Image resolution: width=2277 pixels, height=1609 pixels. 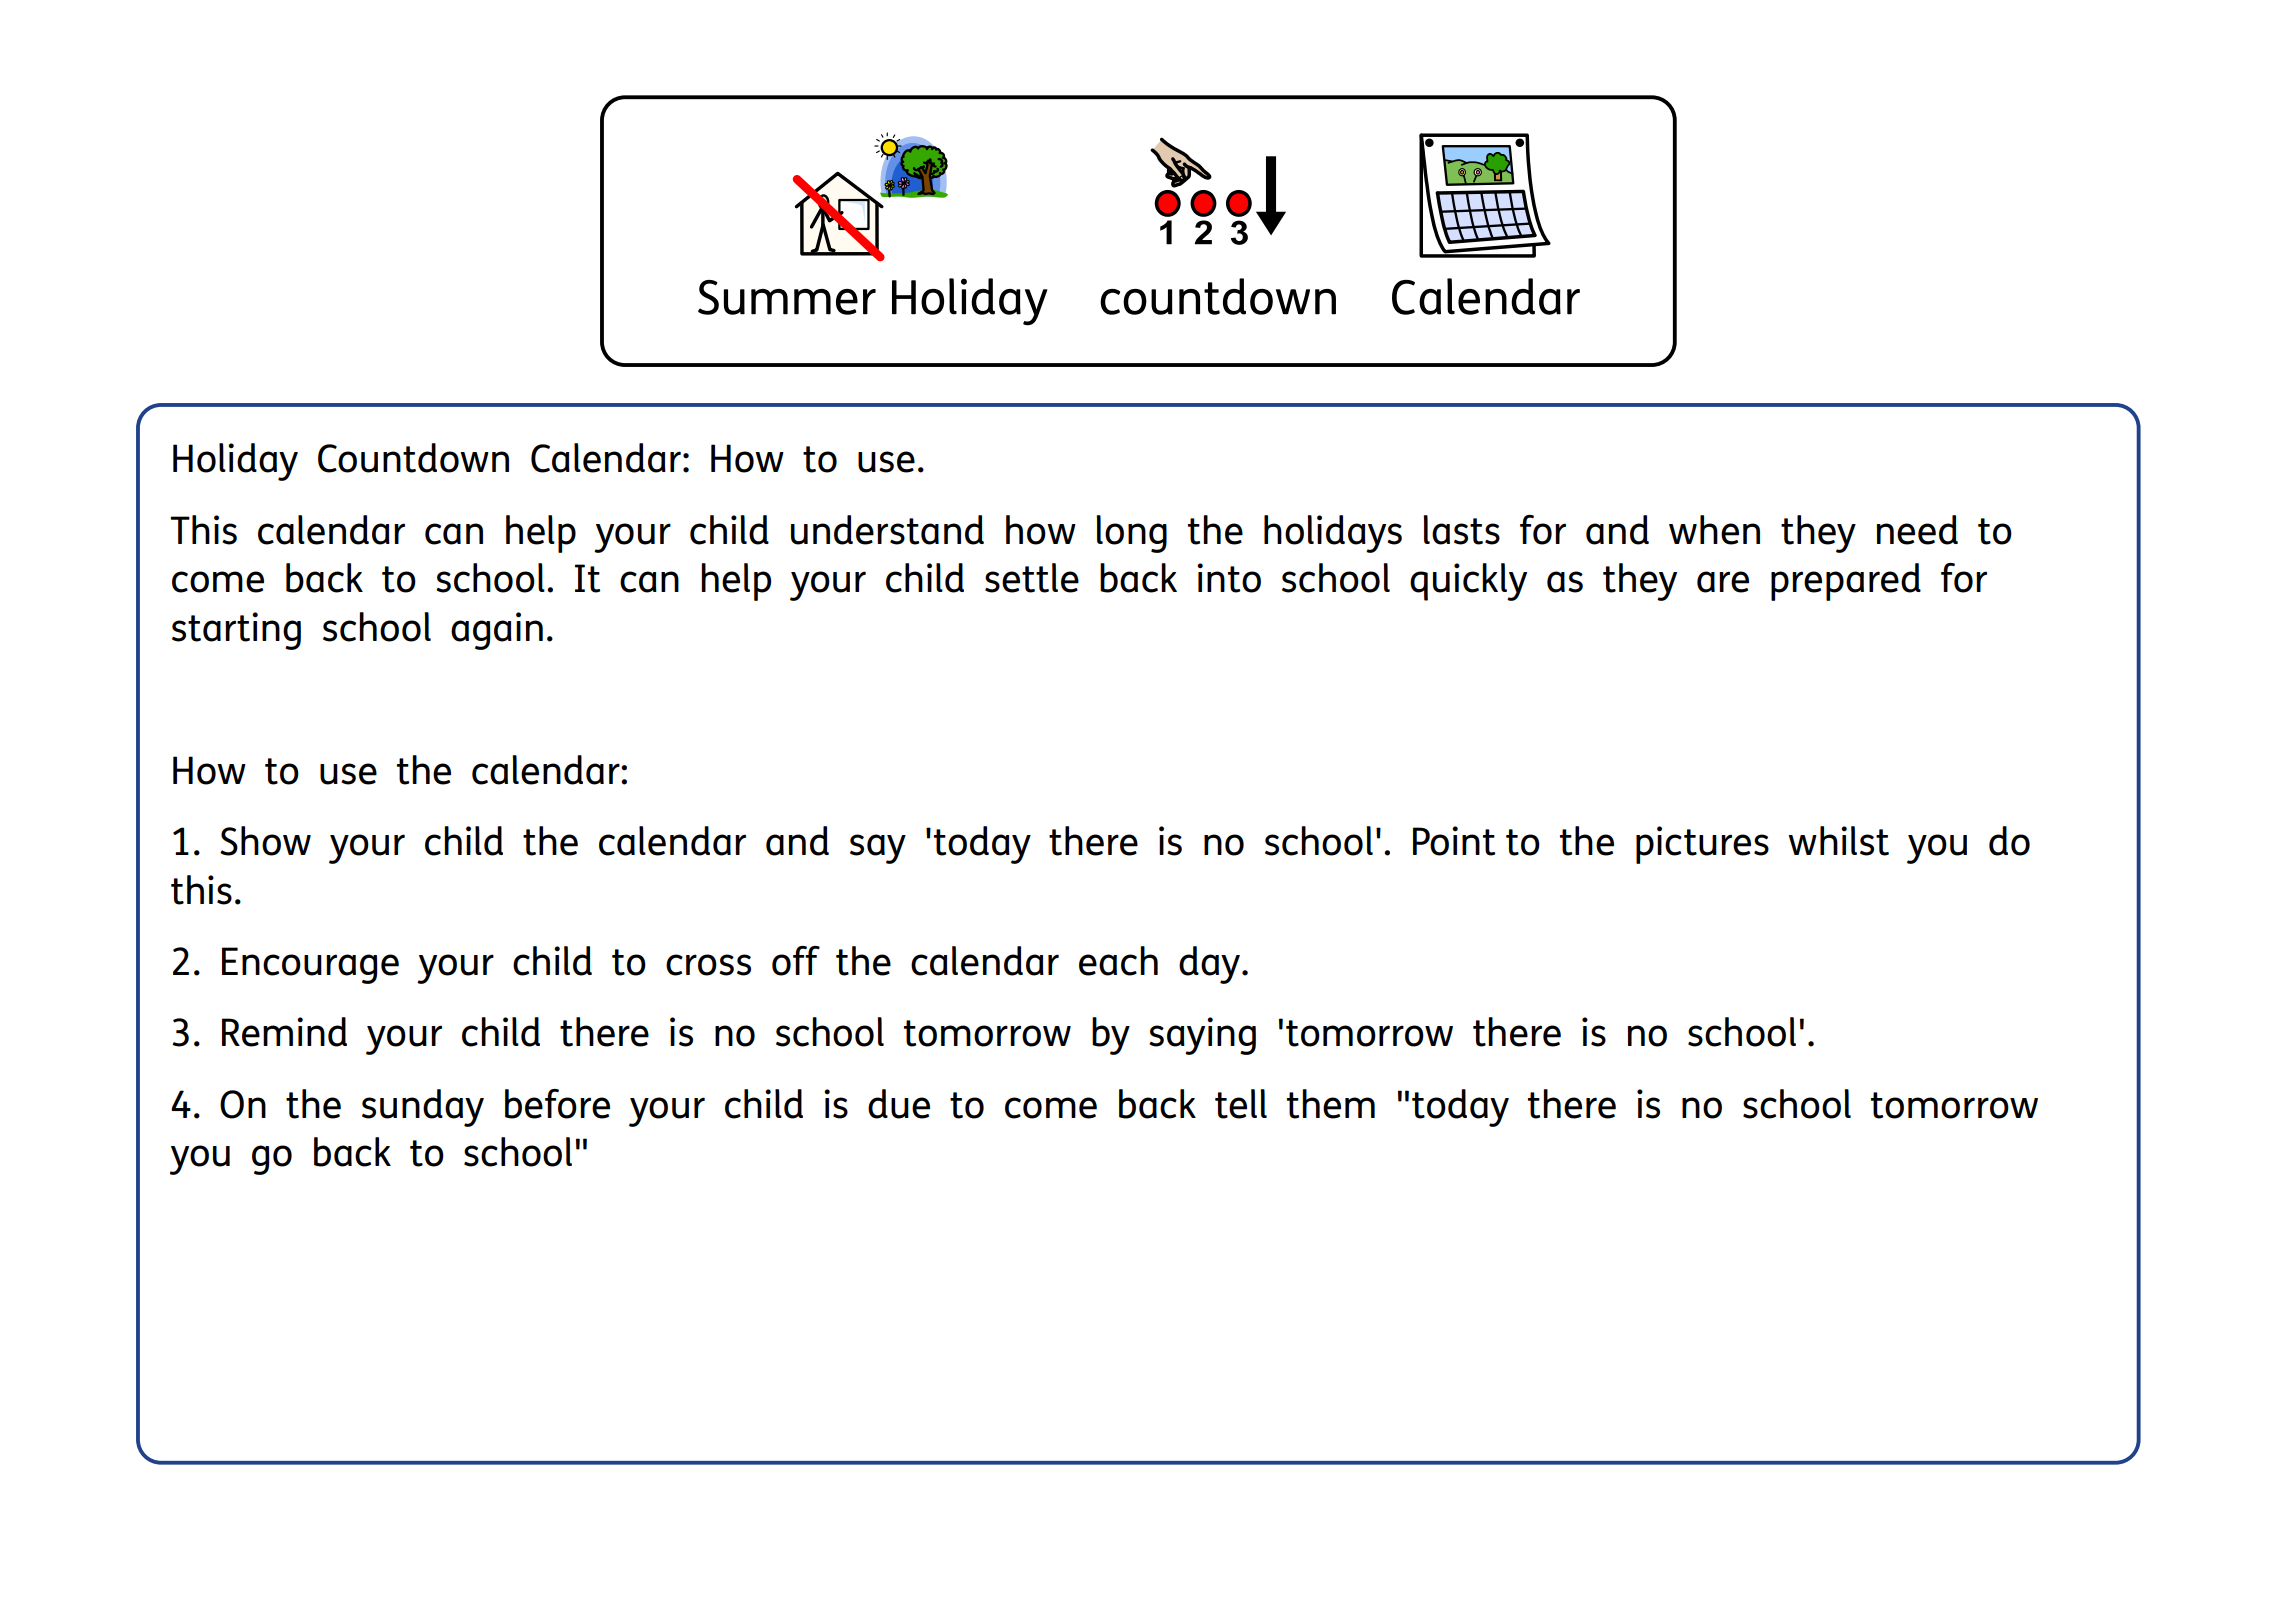 I want to click on long, so click(x=1131, y=534).
